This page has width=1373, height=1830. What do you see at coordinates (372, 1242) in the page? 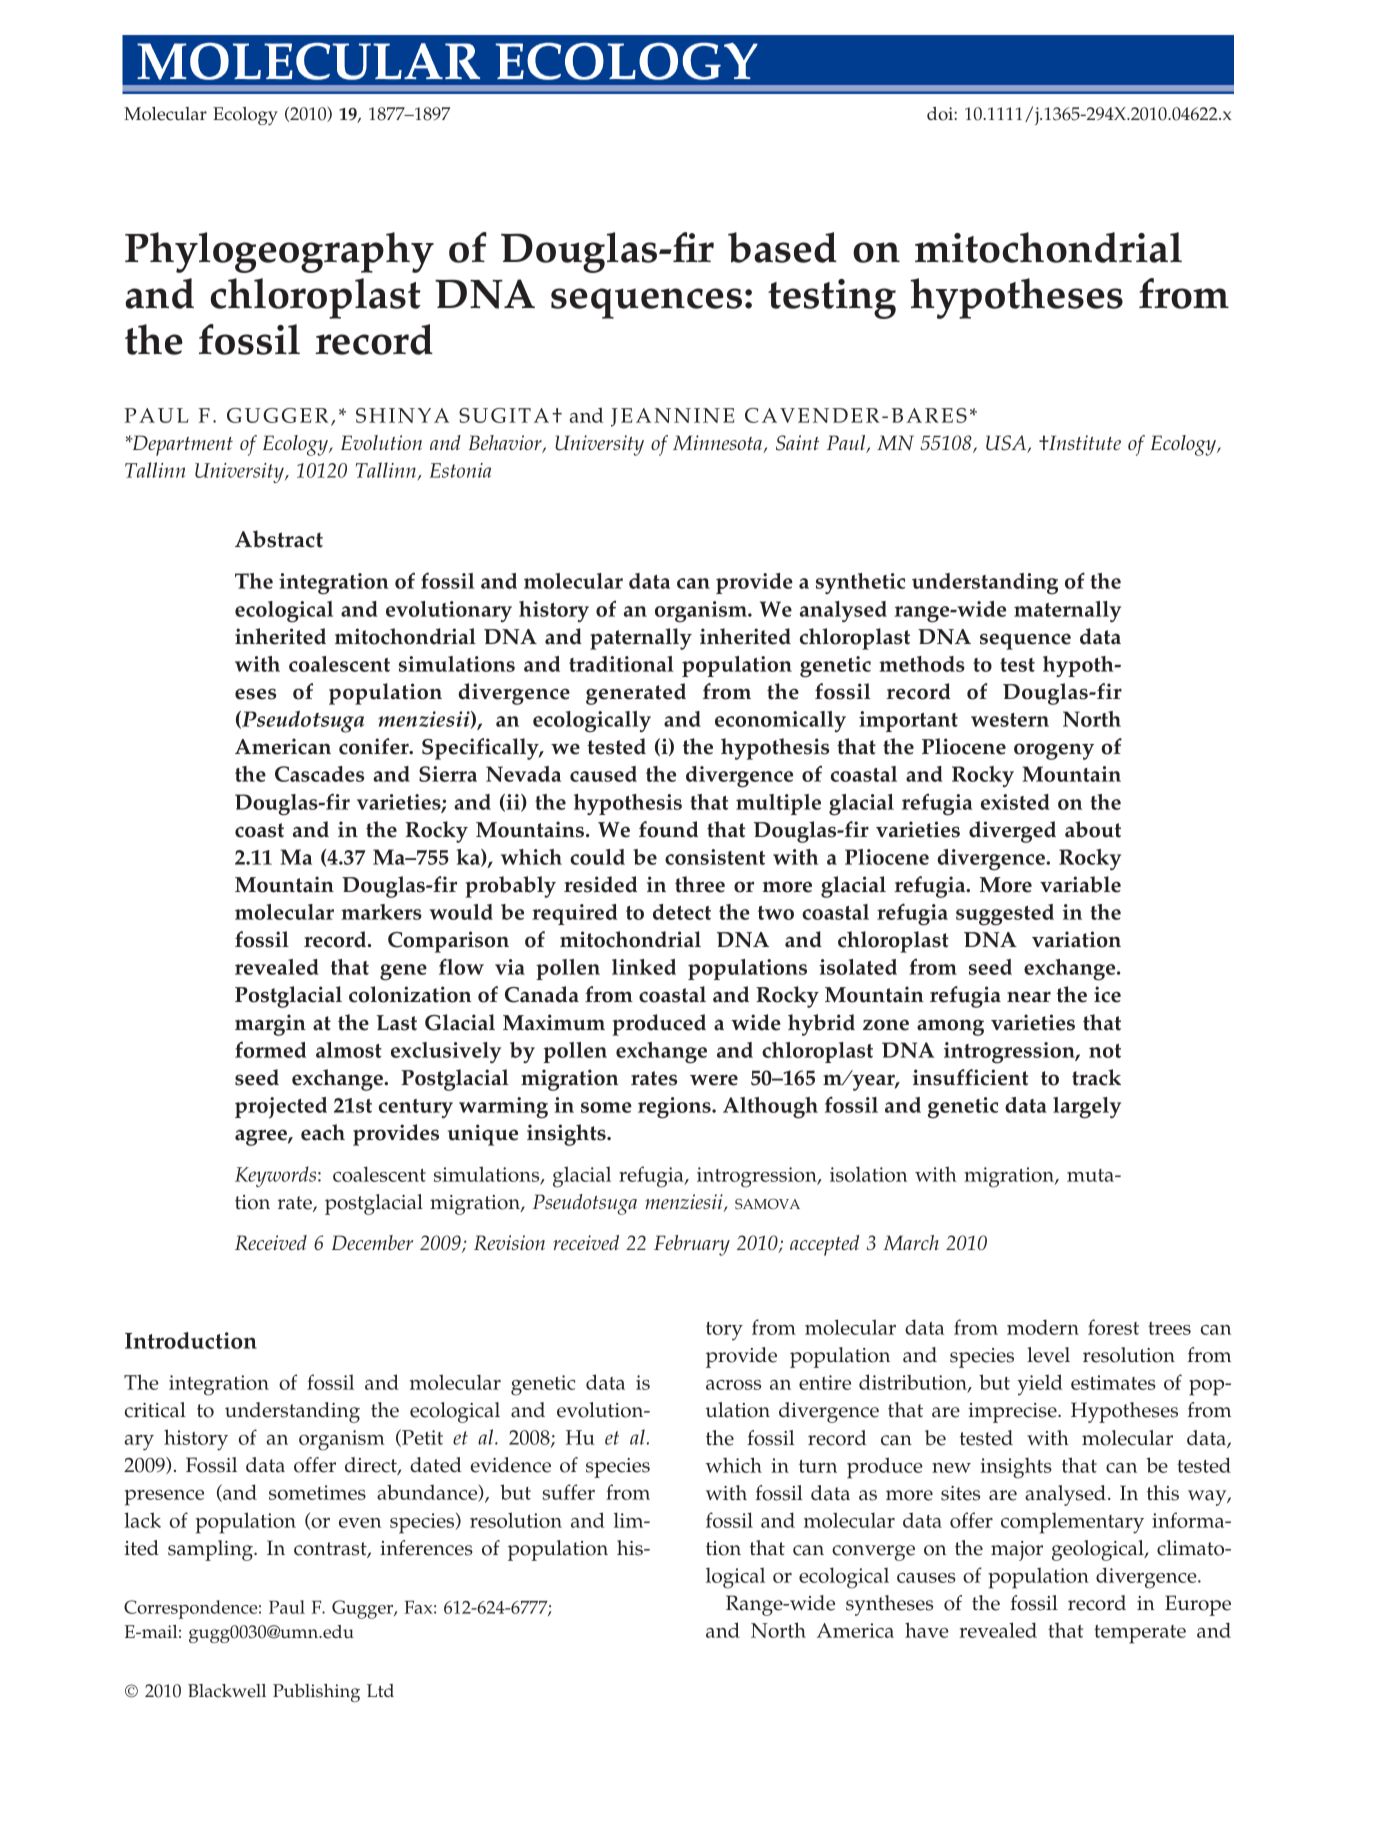
I see `December` at bounding box center [372, 1242].
